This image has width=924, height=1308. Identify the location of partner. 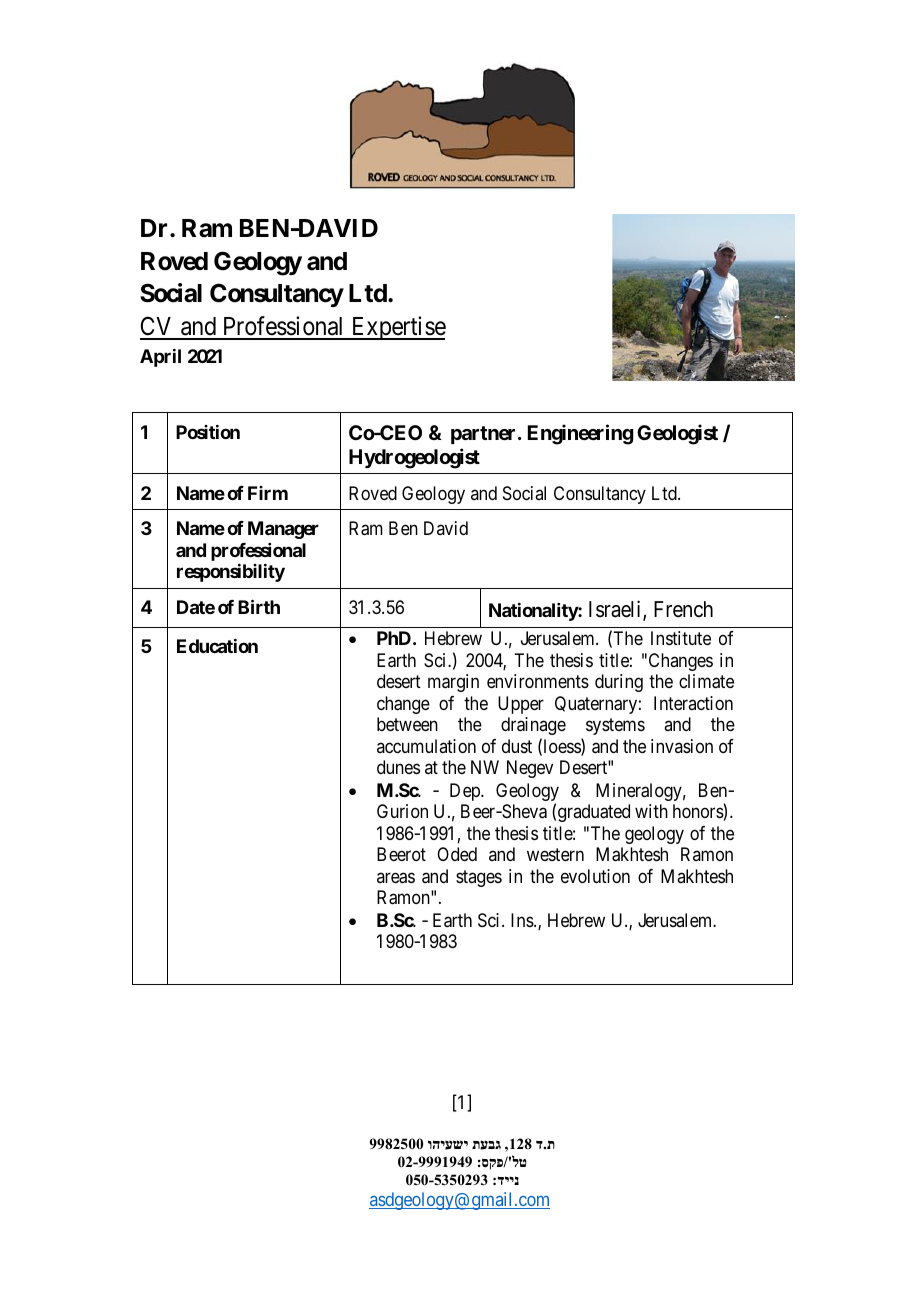
(485, 435).
